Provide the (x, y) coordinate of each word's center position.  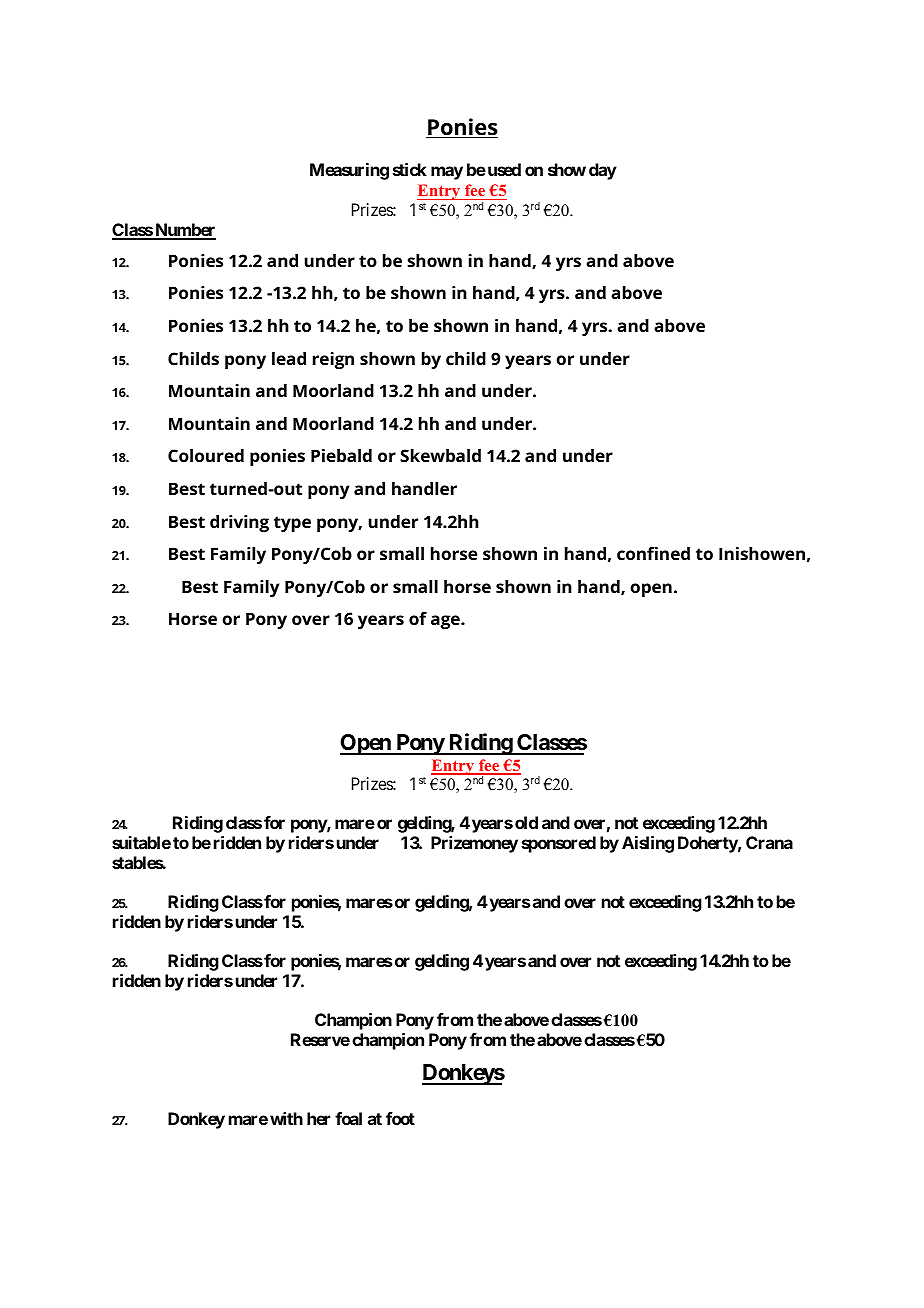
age (446, 622)
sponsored (559, 844)
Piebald (341, 455)
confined (653, 553)
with (286, 1118)
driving (239, 523)
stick (410, 169)
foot (400, 1118)
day (603, 171)
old (526, 822)
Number (184, 231)
